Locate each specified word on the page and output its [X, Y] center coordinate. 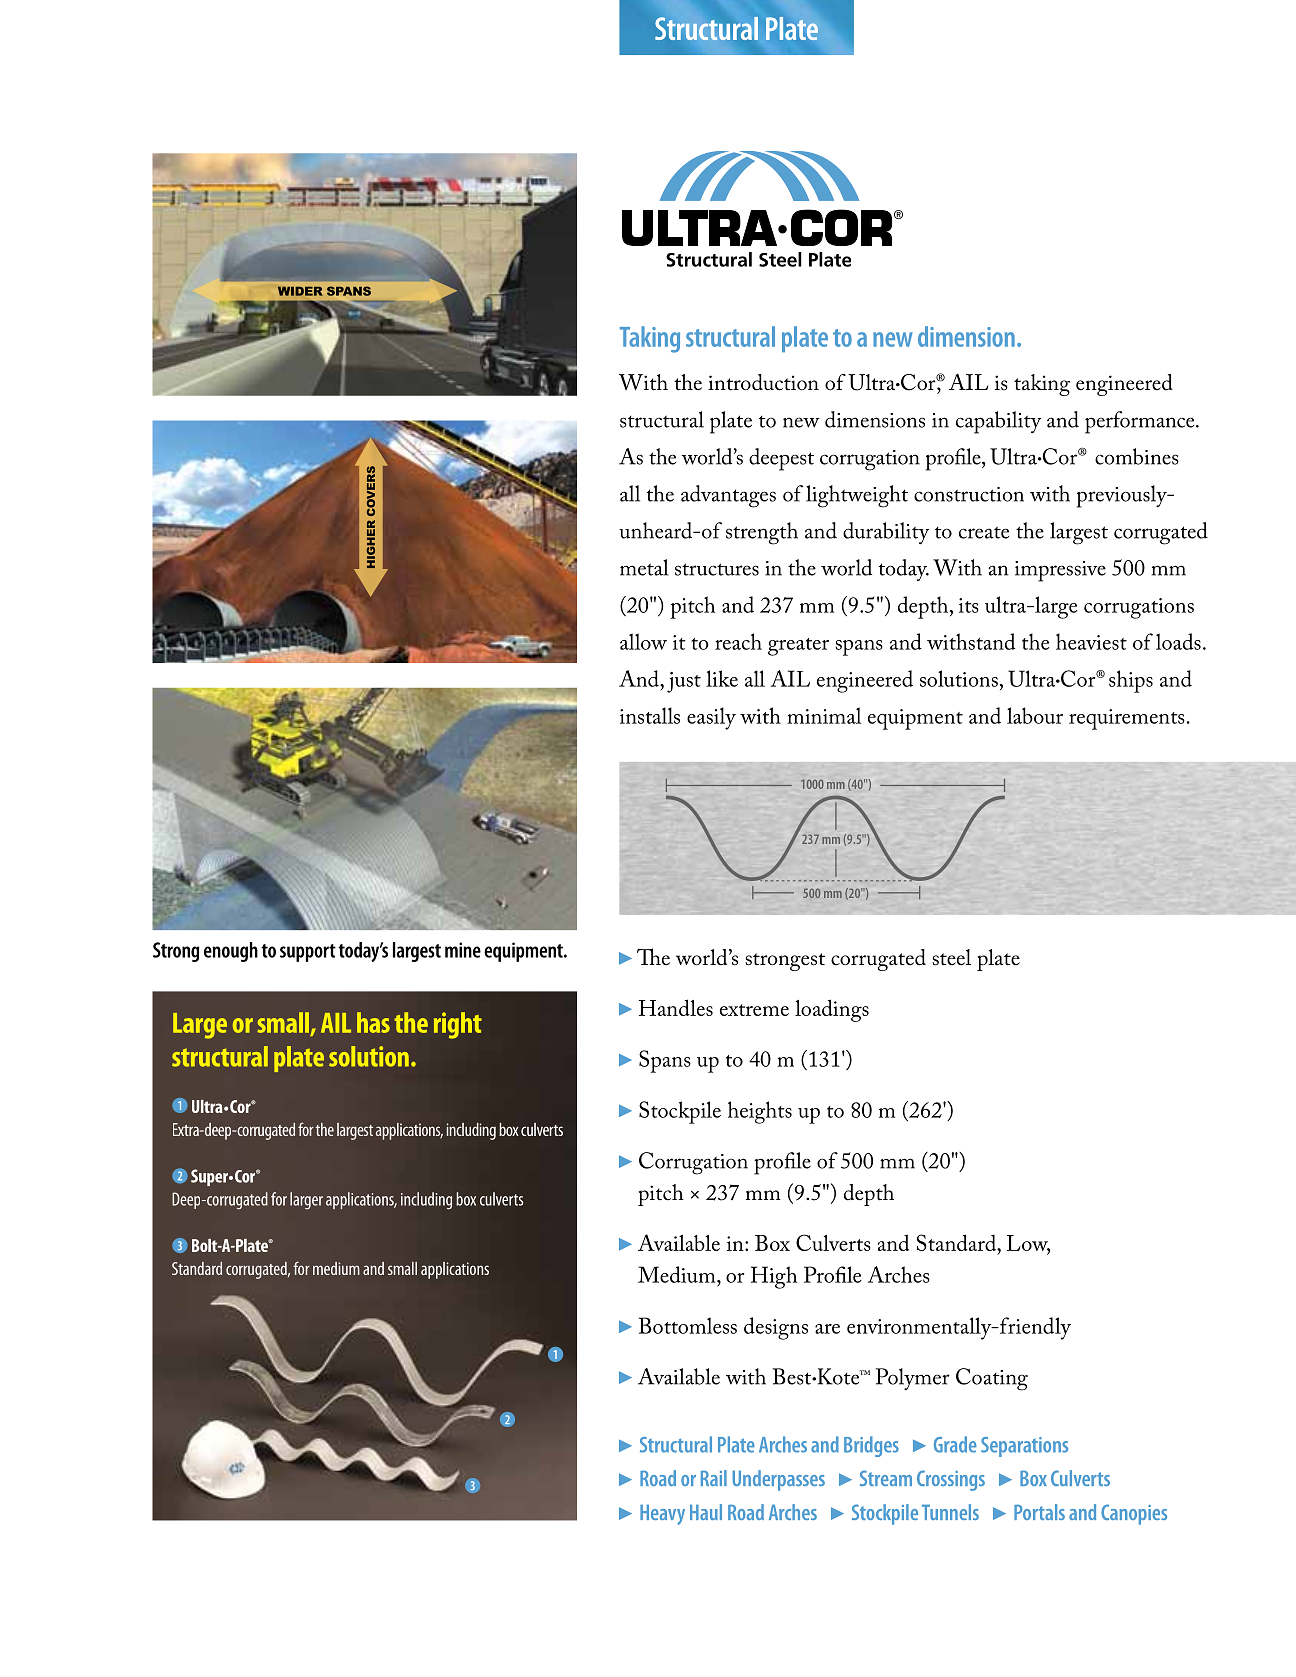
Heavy [662, 1515]
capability [998, 422]
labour [1035, 715]
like [722, 678]
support [308, 953]
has [373, 1022]
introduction [763, 382]
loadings [832, 1010]
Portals [1039, 1512]
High [774, 1277]
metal [644, 567]
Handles [676, 1007]
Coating [992, 1379]
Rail [714, 1478]
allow [643, 641]
